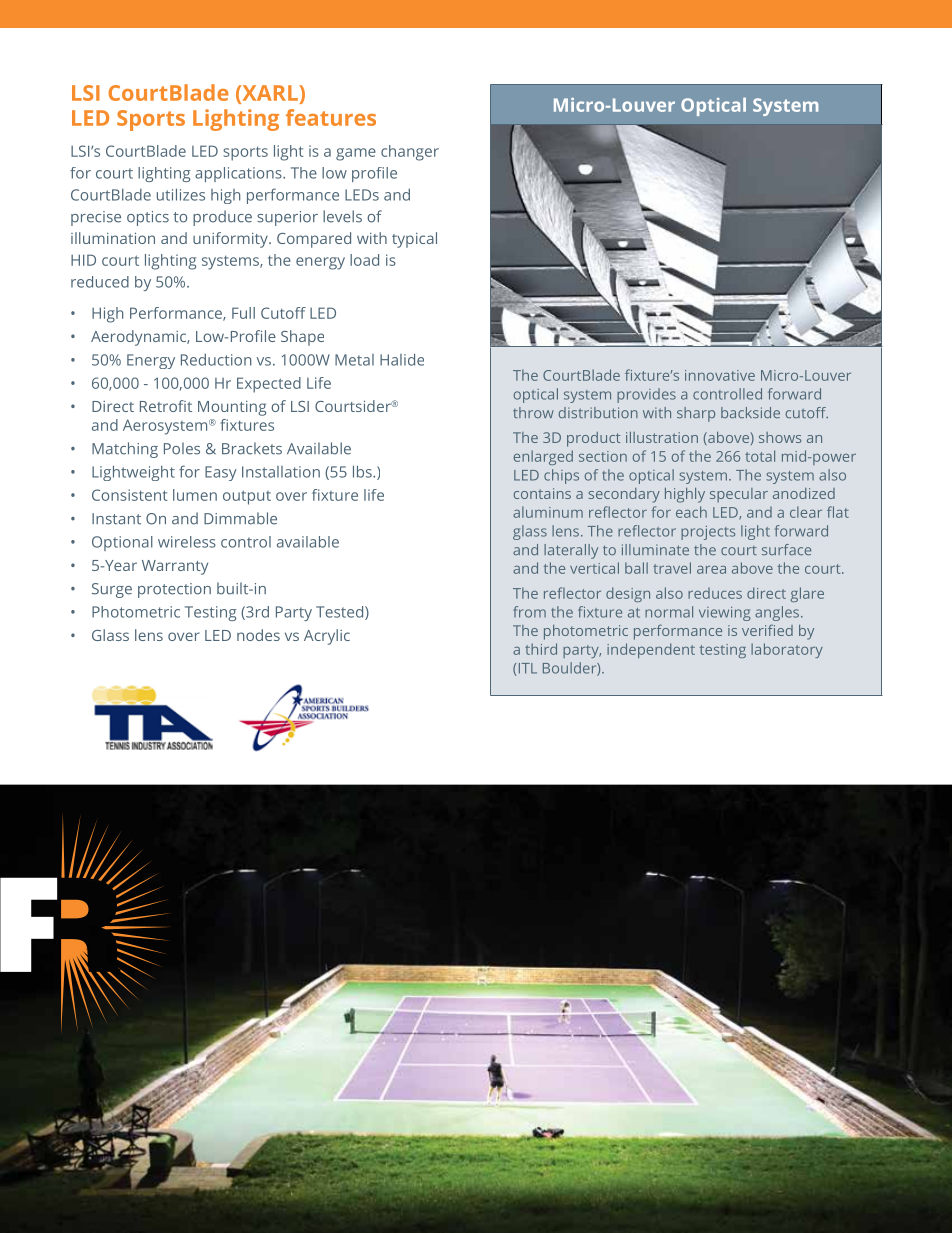 The width and height of the screenshot is (952, 1233). I want to click on applications, so click(239, 174).
